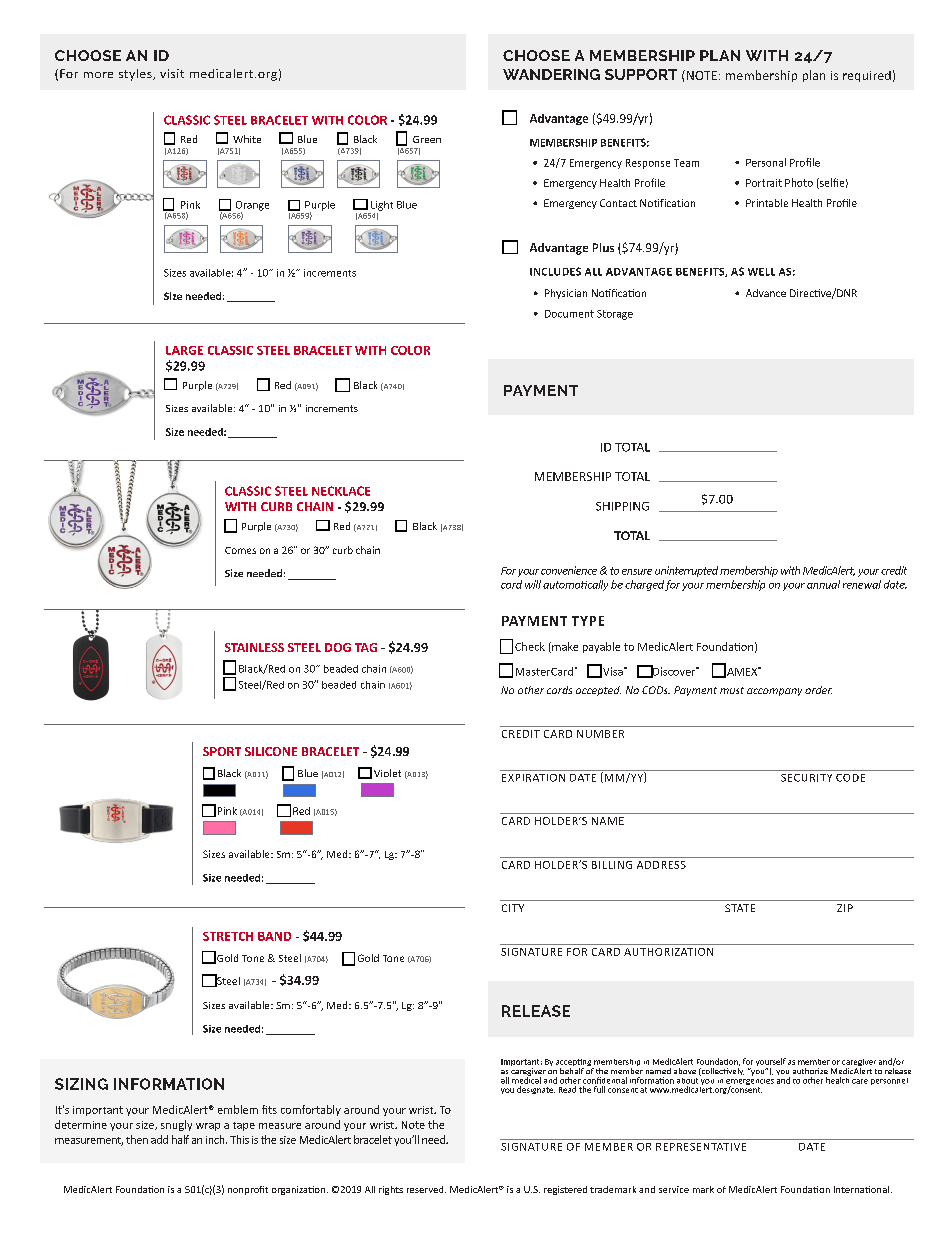 Image resolution: width=952 pixels, height=1233 pixels. What do you see at coordinates (701, 1147) in the image?
I see `REPRESENTATIVE` at bounding box center [701, 1147].
